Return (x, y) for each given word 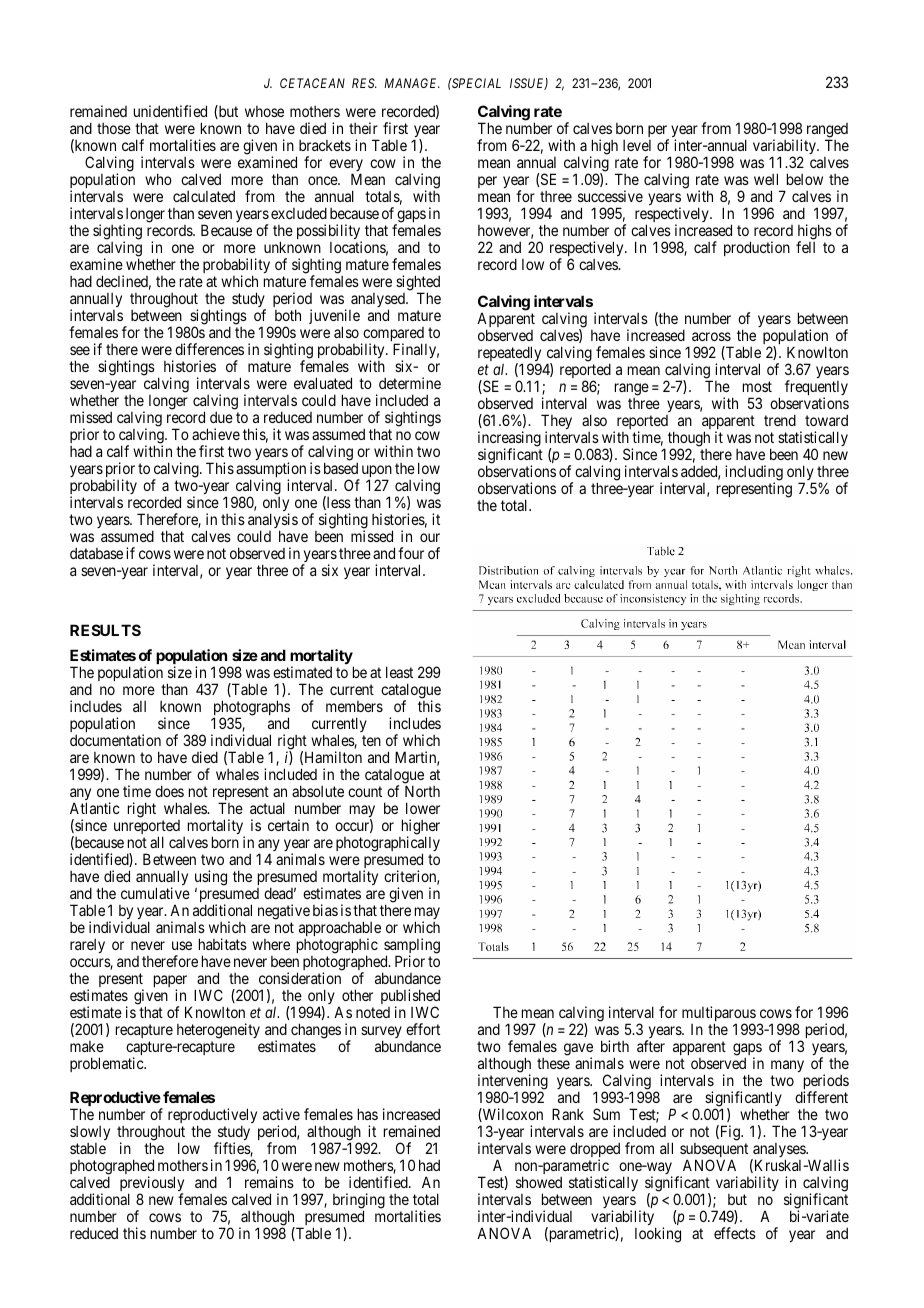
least (399, 672)
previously (152, 1185)
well (766, 179)
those (114, 128)
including (754, 474)
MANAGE (412, 83)
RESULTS (105, 630)
